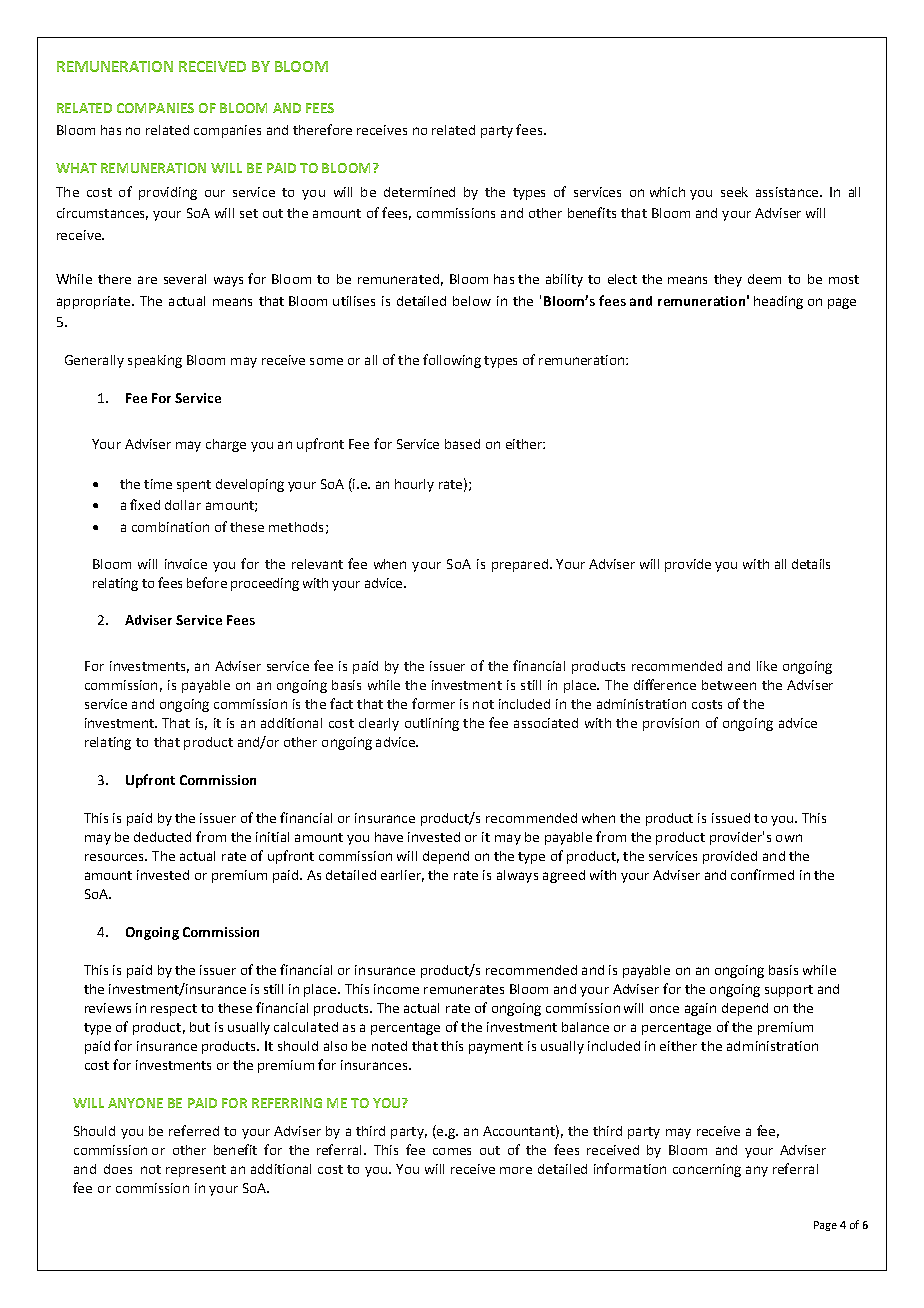 The image size is (924, 1308). Describe the element at coordinates (183, 505) in the screenshot. I see `dollar` at that location.
